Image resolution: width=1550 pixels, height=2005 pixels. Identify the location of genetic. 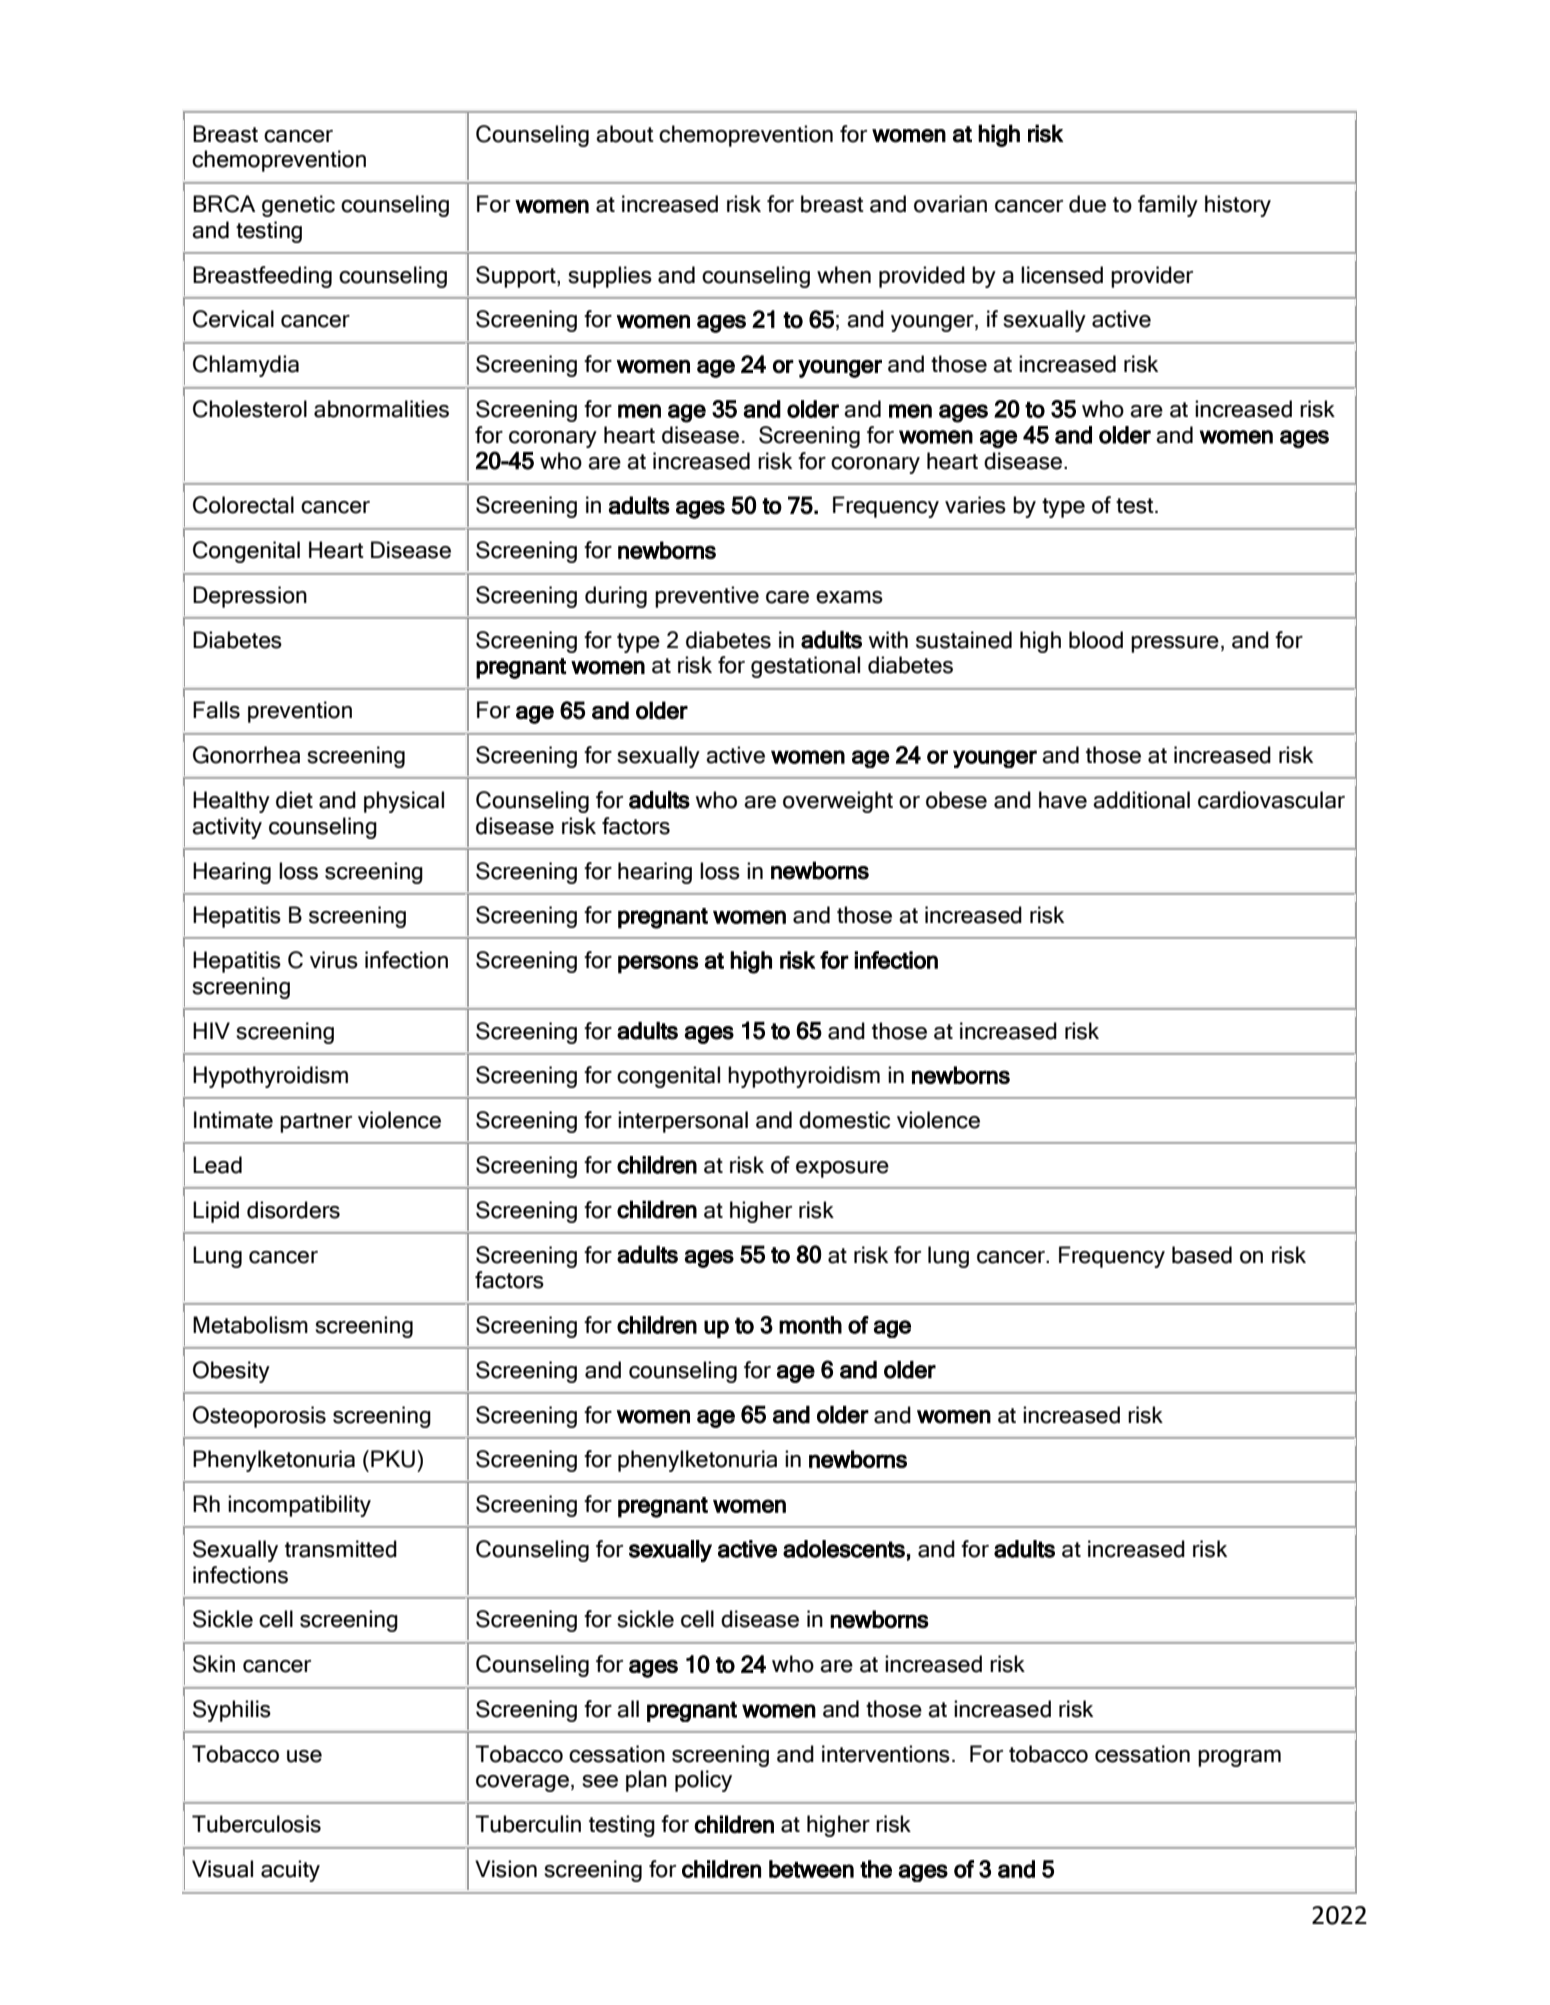
(298, 206).
